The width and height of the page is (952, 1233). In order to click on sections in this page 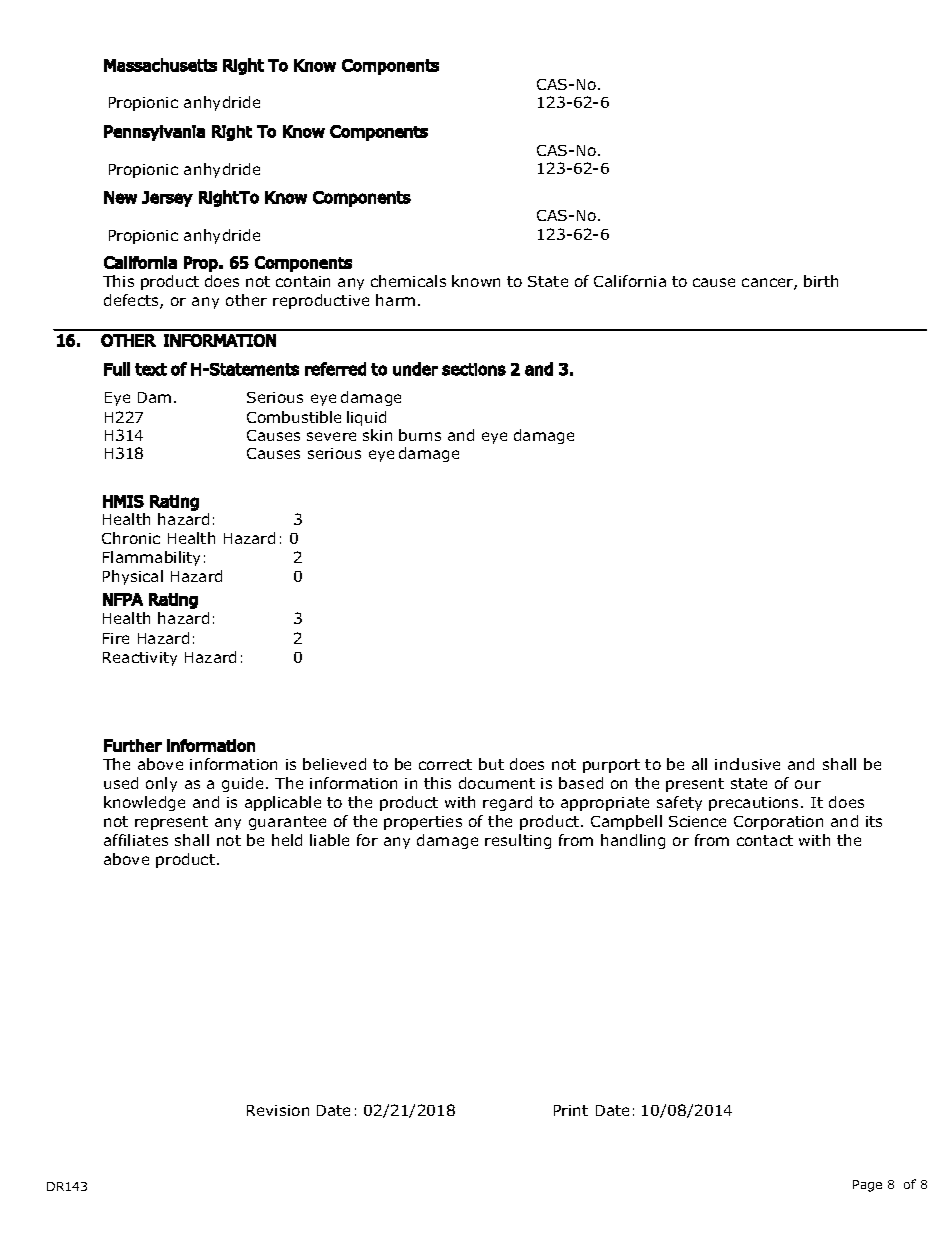, I will do `click(474, 369)`.
